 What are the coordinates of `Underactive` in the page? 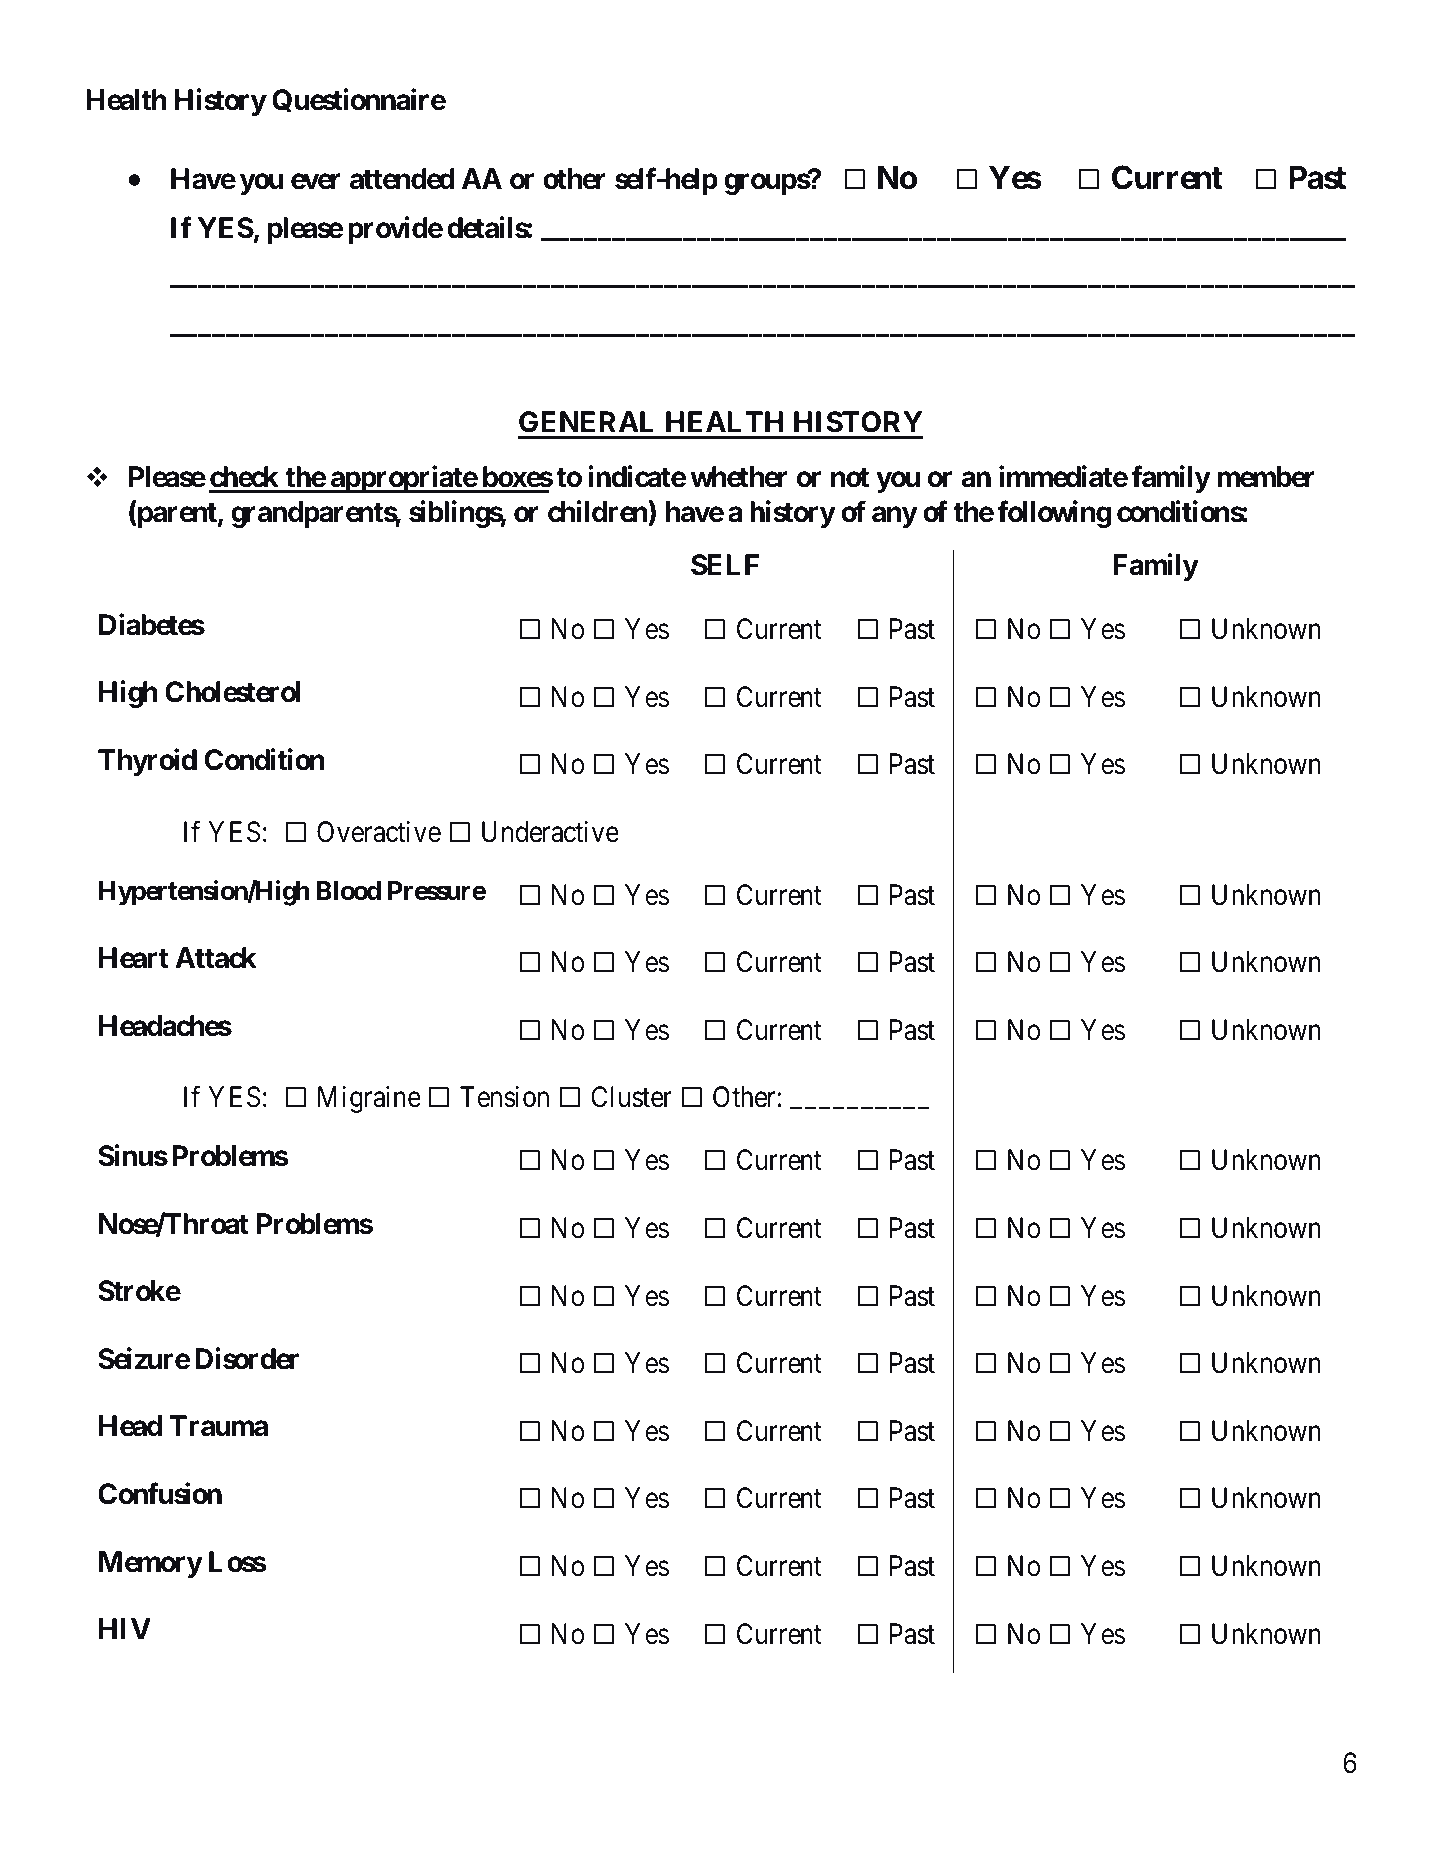 It's located at (550, 832).
